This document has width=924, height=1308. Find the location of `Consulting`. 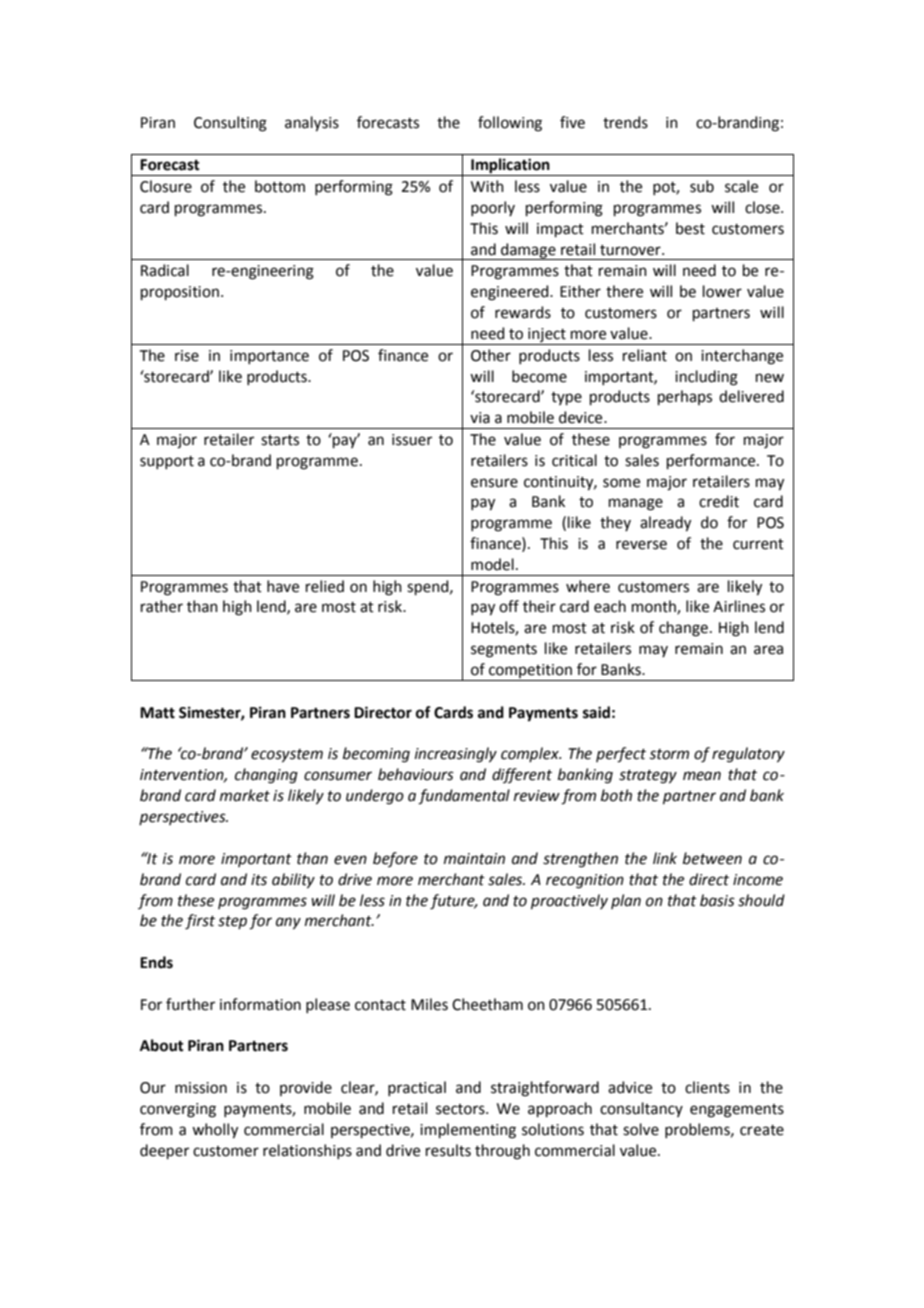

Consulting is located at coordinates (230, 124).
